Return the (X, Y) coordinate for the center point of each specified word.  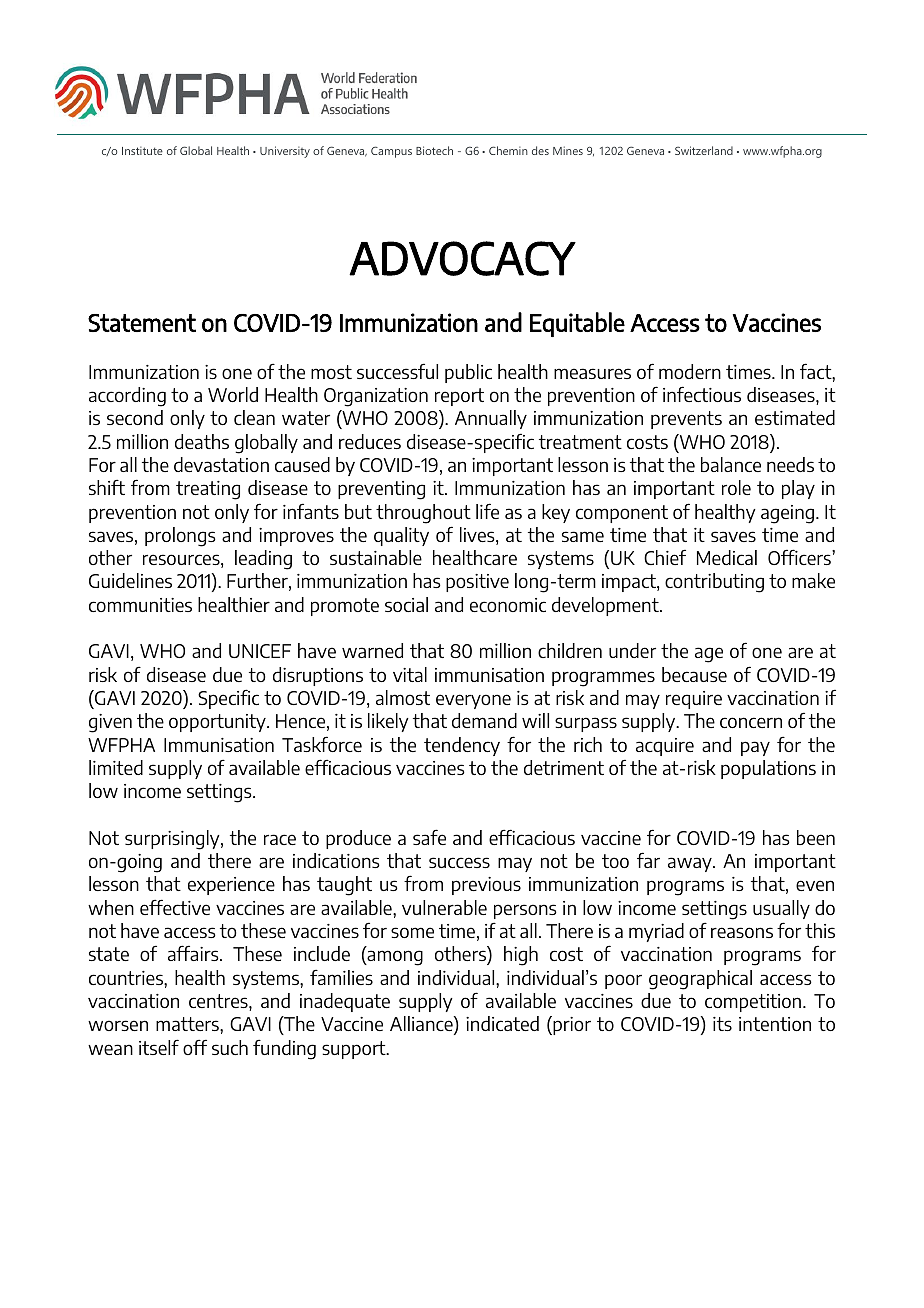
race (280, 839)
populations (768, 769)
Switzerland (704, 150)
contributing (714, 583)
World (233, 394)
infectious (702, 394)
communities (140, 605)
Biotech (434, 150)
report (459, 397)
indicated (502, 1023)
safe (429, 837)
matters (188, 1024)
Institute (142, 151)
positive (477, 583)
